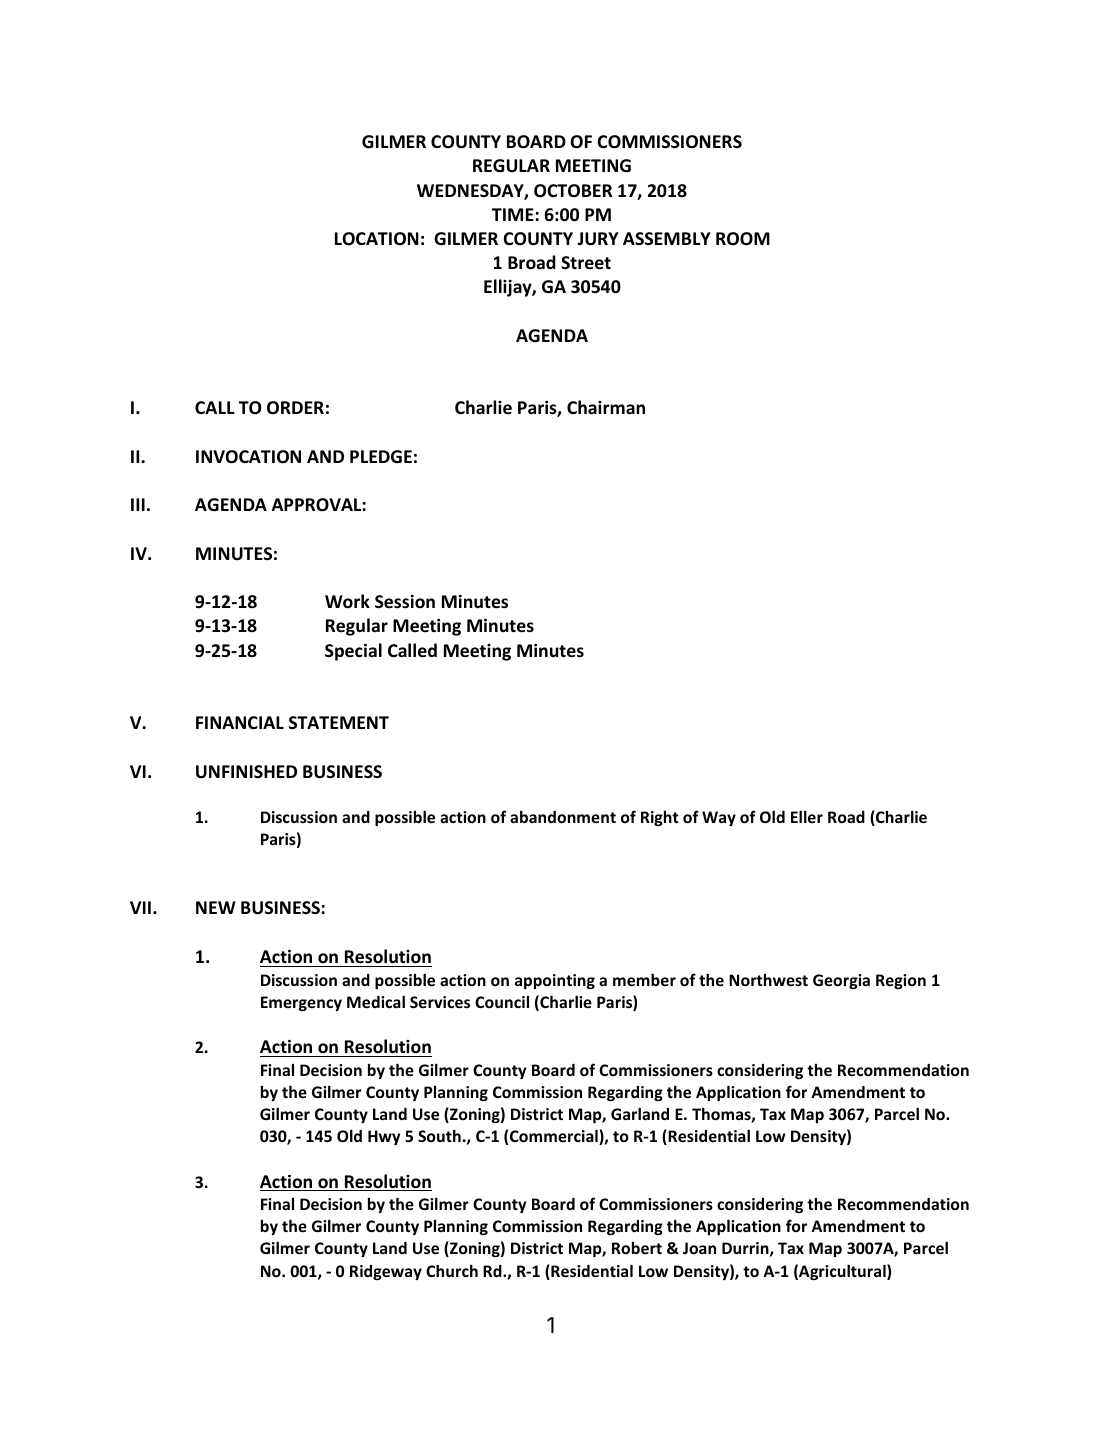 The height and width of the screenshot is (1429, 1104). I want to click on TIME, so click(513, 214).
